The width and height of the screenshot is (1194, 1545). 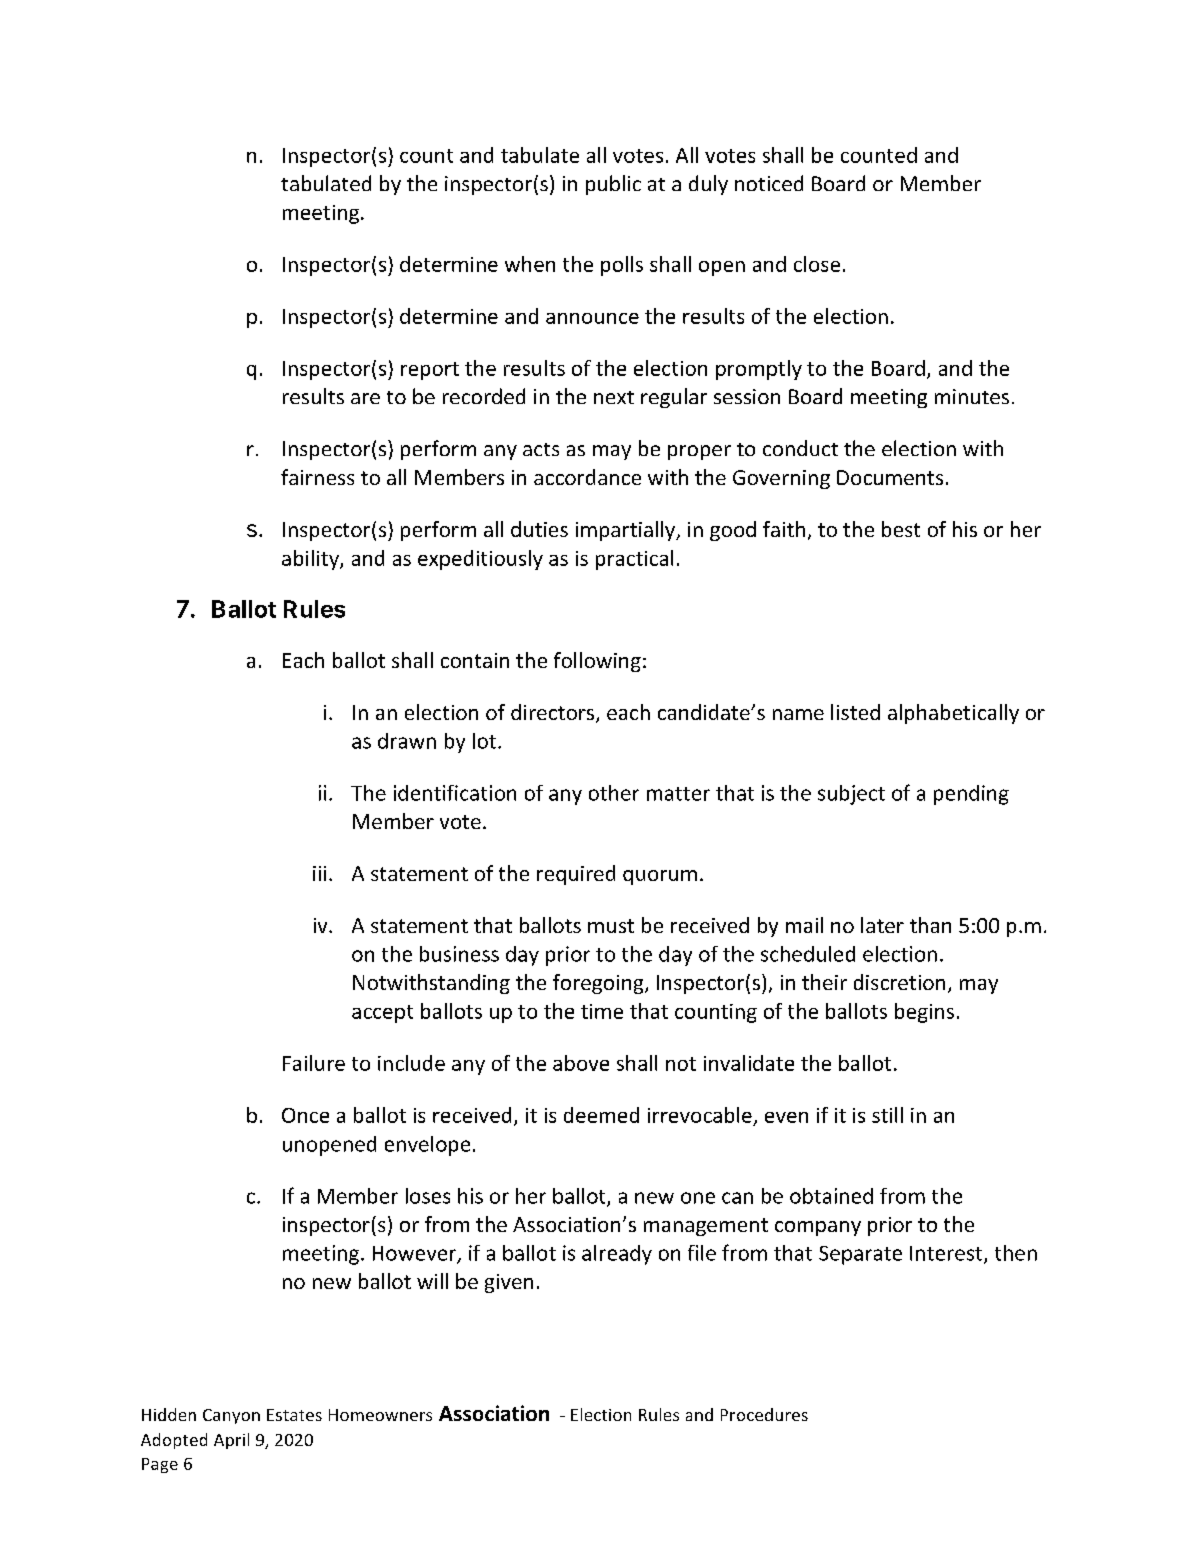 I want to click on following, so click(x=597, y=662).
